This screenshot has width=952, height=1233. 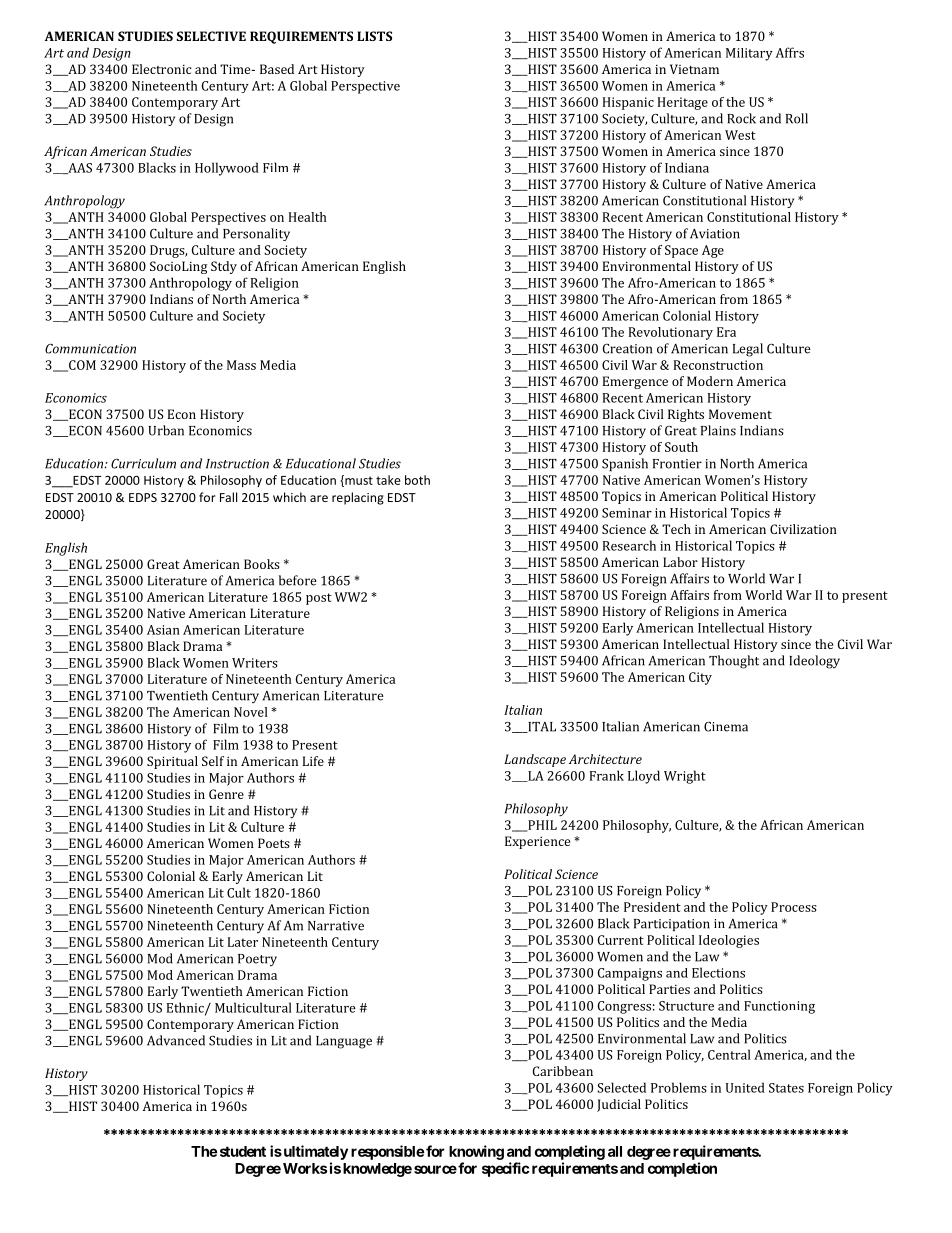 What do you see at coordinates (749, 54) in the screenshot?
I see `Military` at bounding box center [749, 54].
